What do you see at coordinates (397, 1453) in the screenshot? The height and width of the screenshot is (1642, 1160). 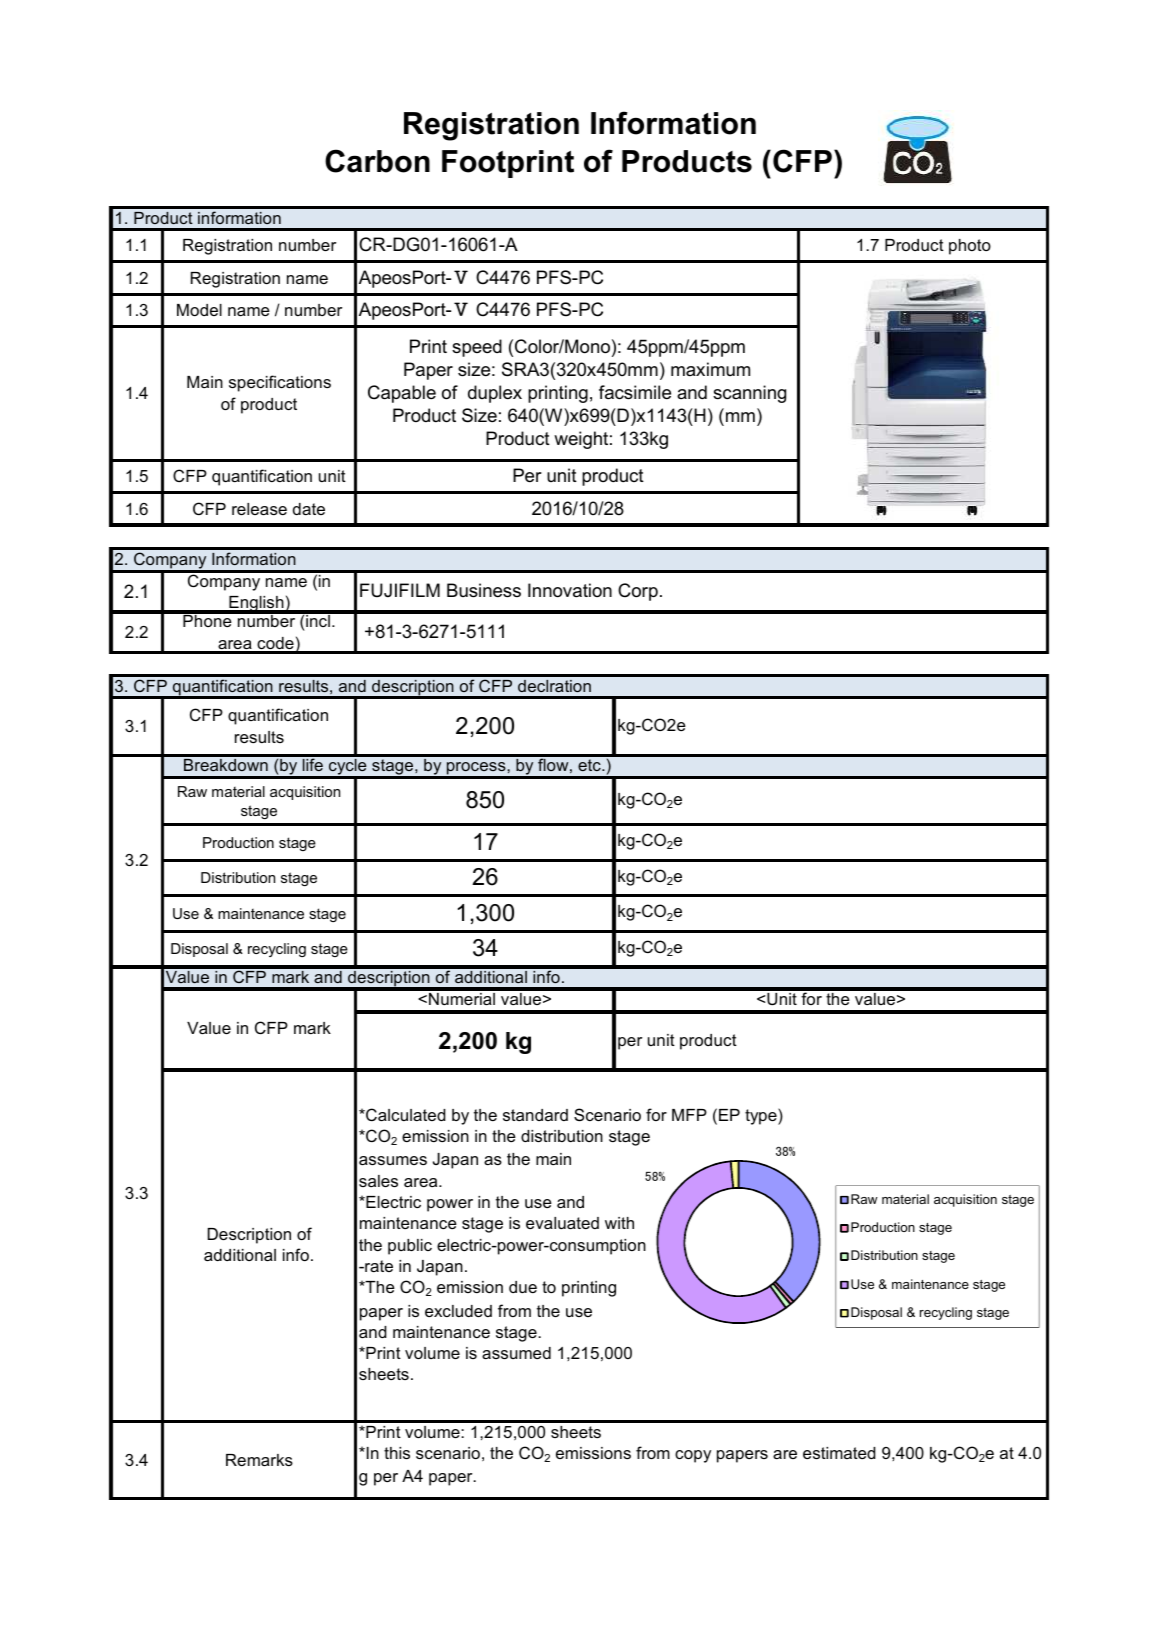 I see `this` at bounding box center [397, 1453].
